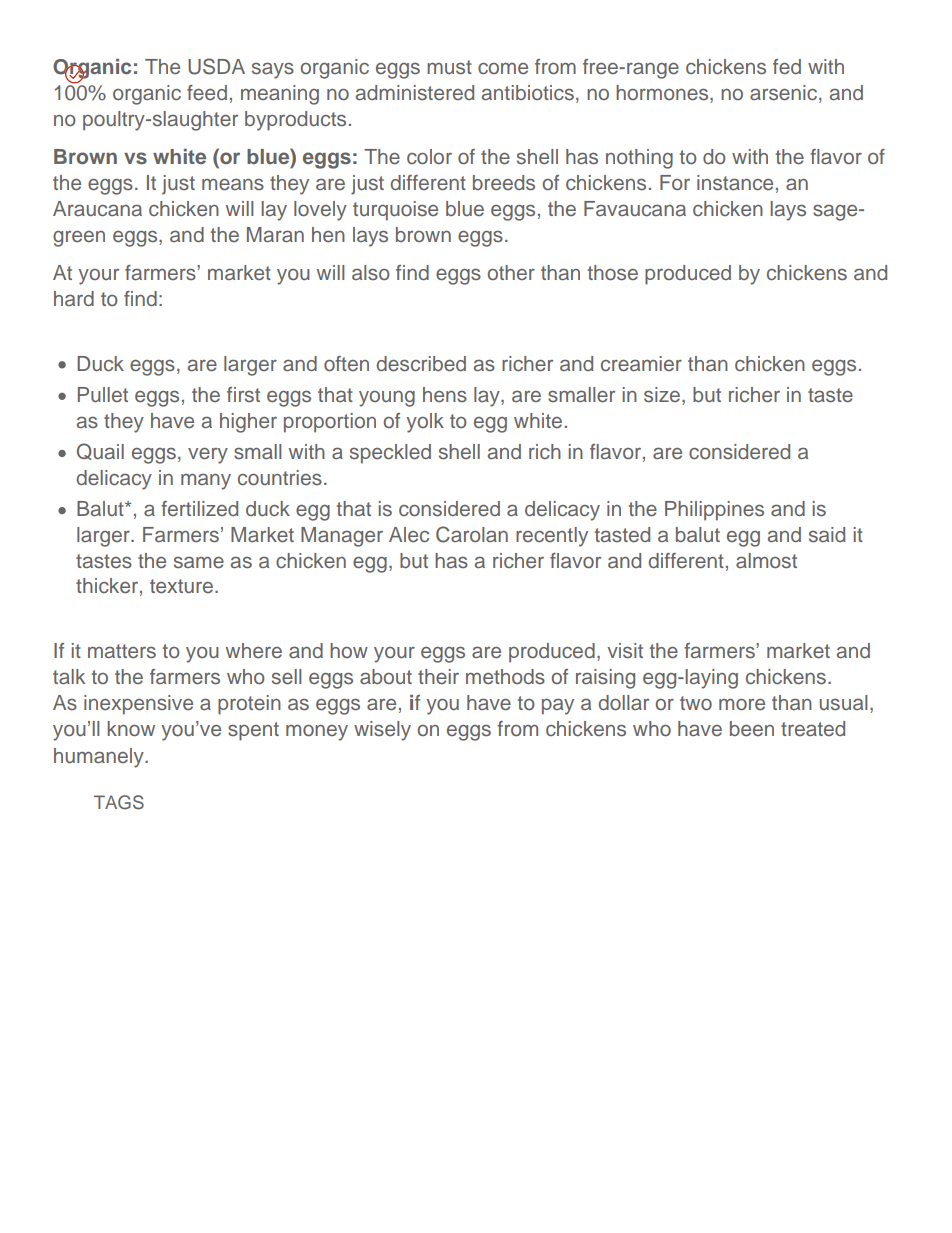 This page has width=952, height=1233. Describe the element at coordinates (662, 395) in the page. I see `size` at that location.
